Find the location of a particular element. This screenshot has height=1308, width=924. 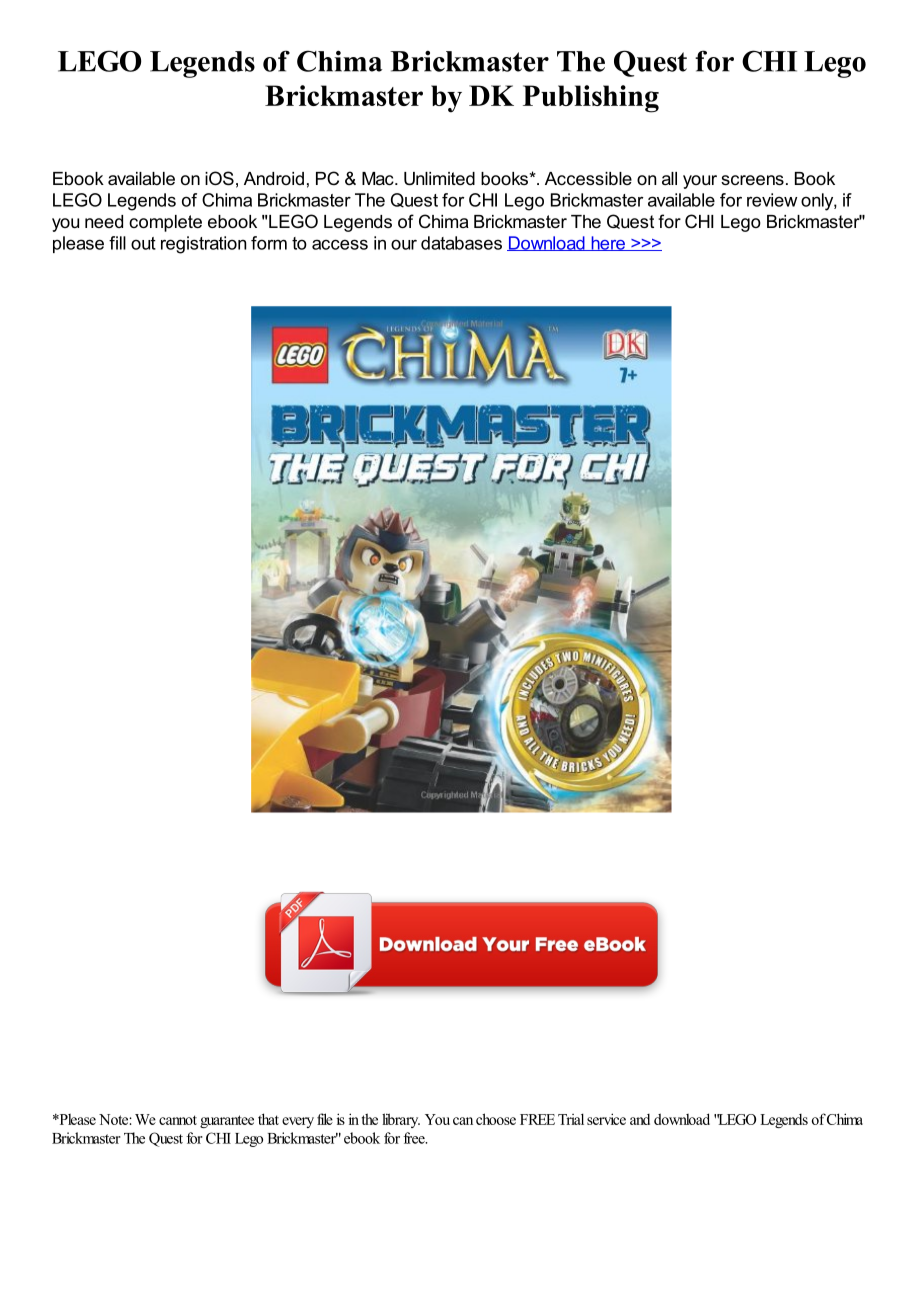

fill is located at coordinates (117, 243).
